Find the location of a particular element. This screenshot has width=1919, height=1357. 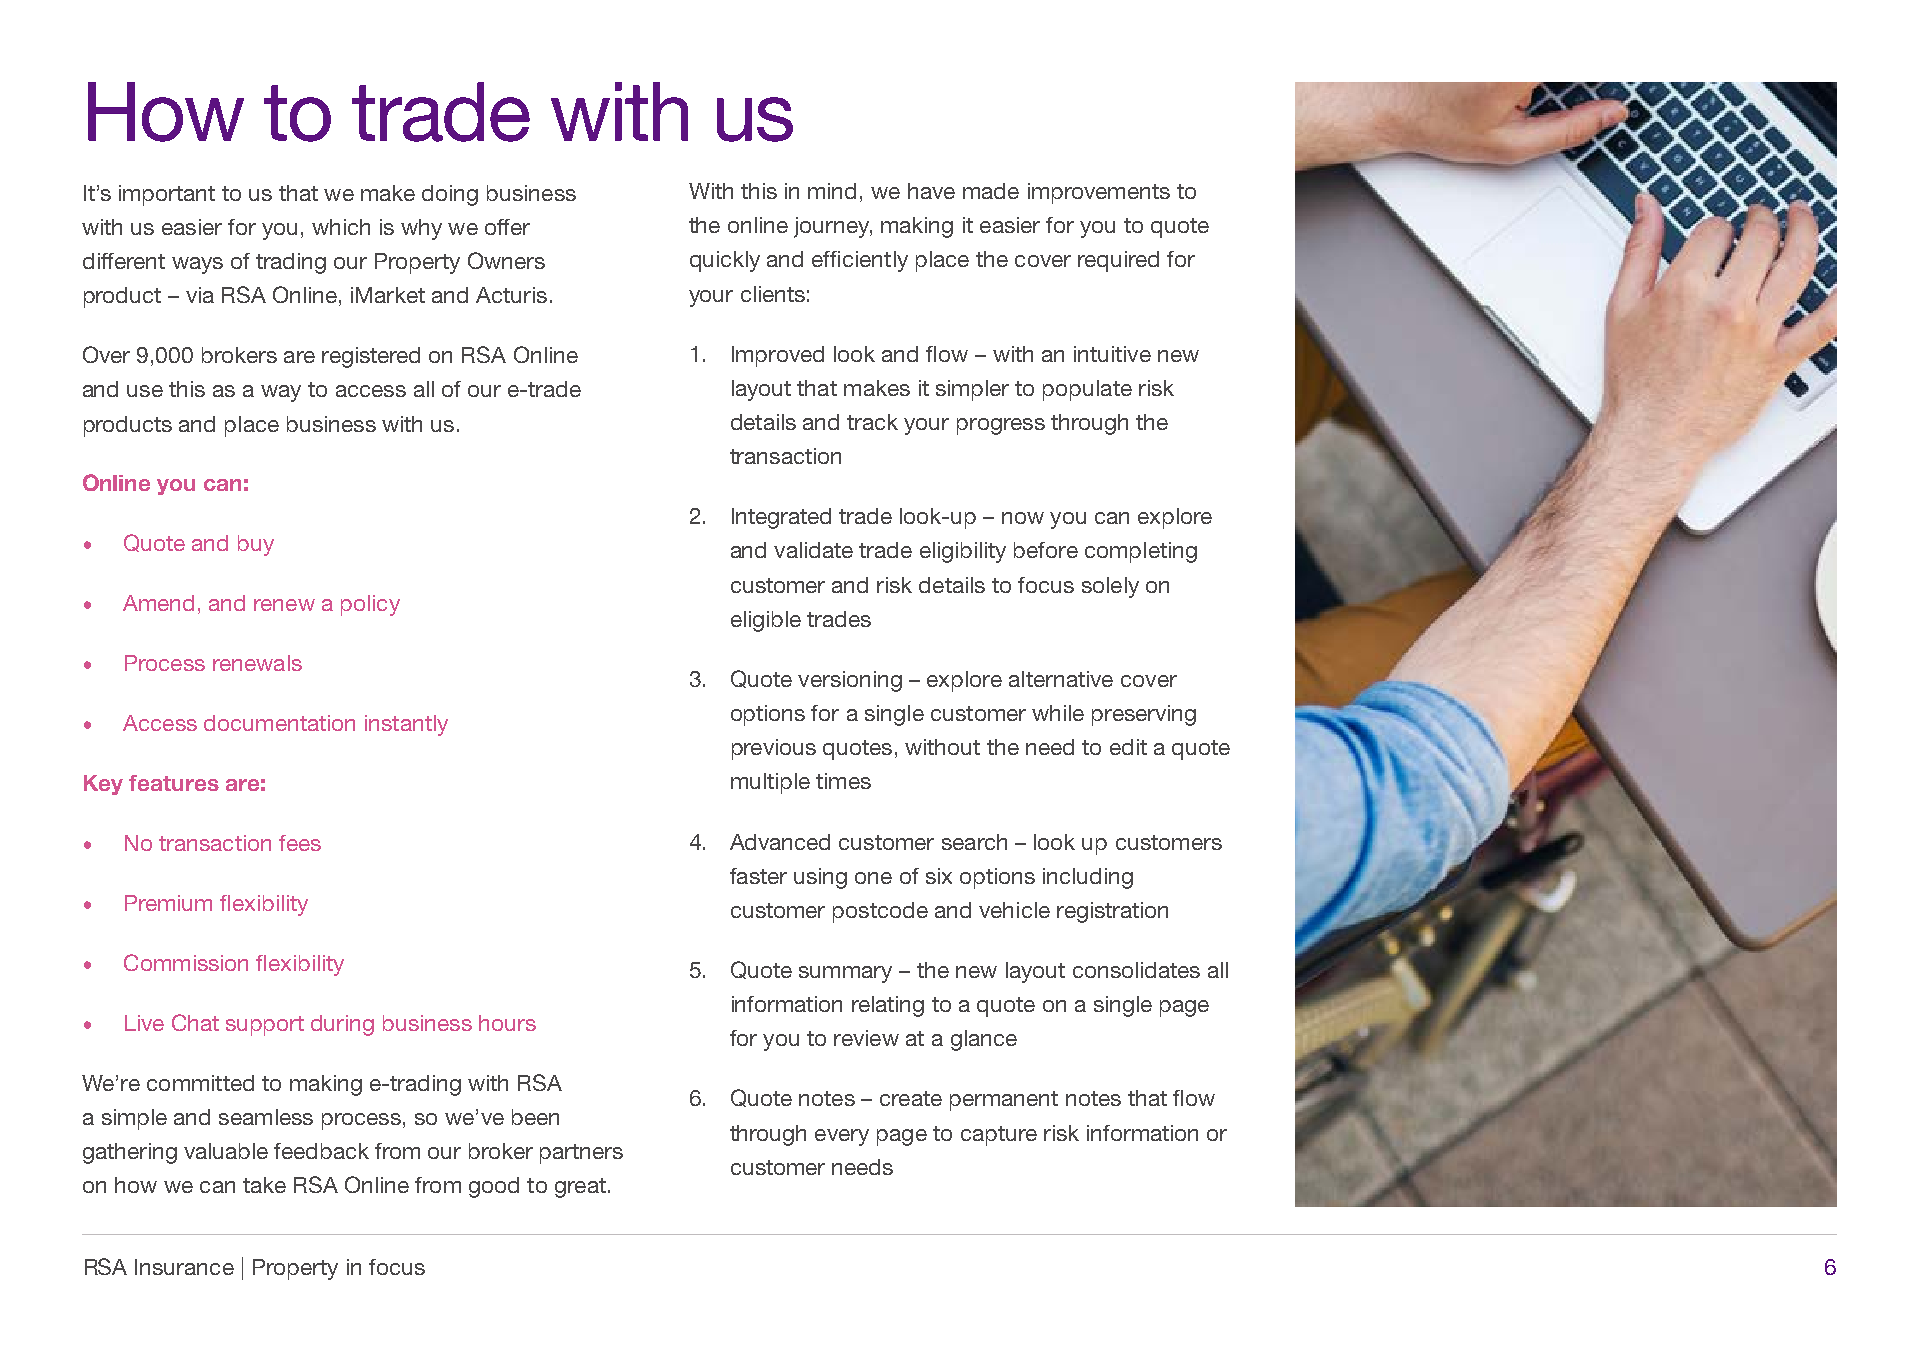

while is located at coordinates (1058, 713).
